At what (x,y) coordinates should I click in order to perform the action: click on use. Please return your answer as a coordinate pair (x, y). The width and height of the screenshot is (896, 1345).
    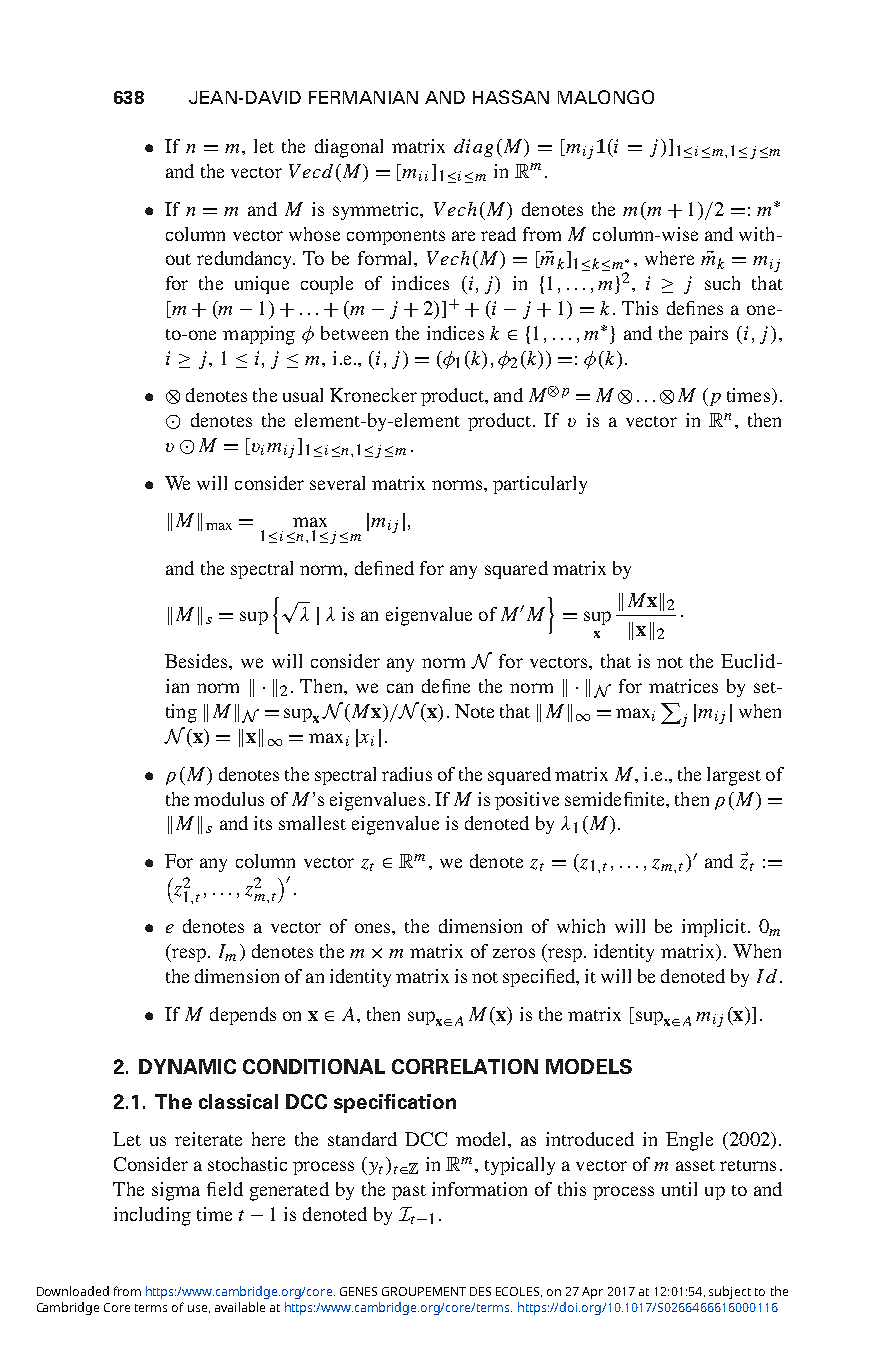
    Looking at the image, I should click on (197, 1308).
